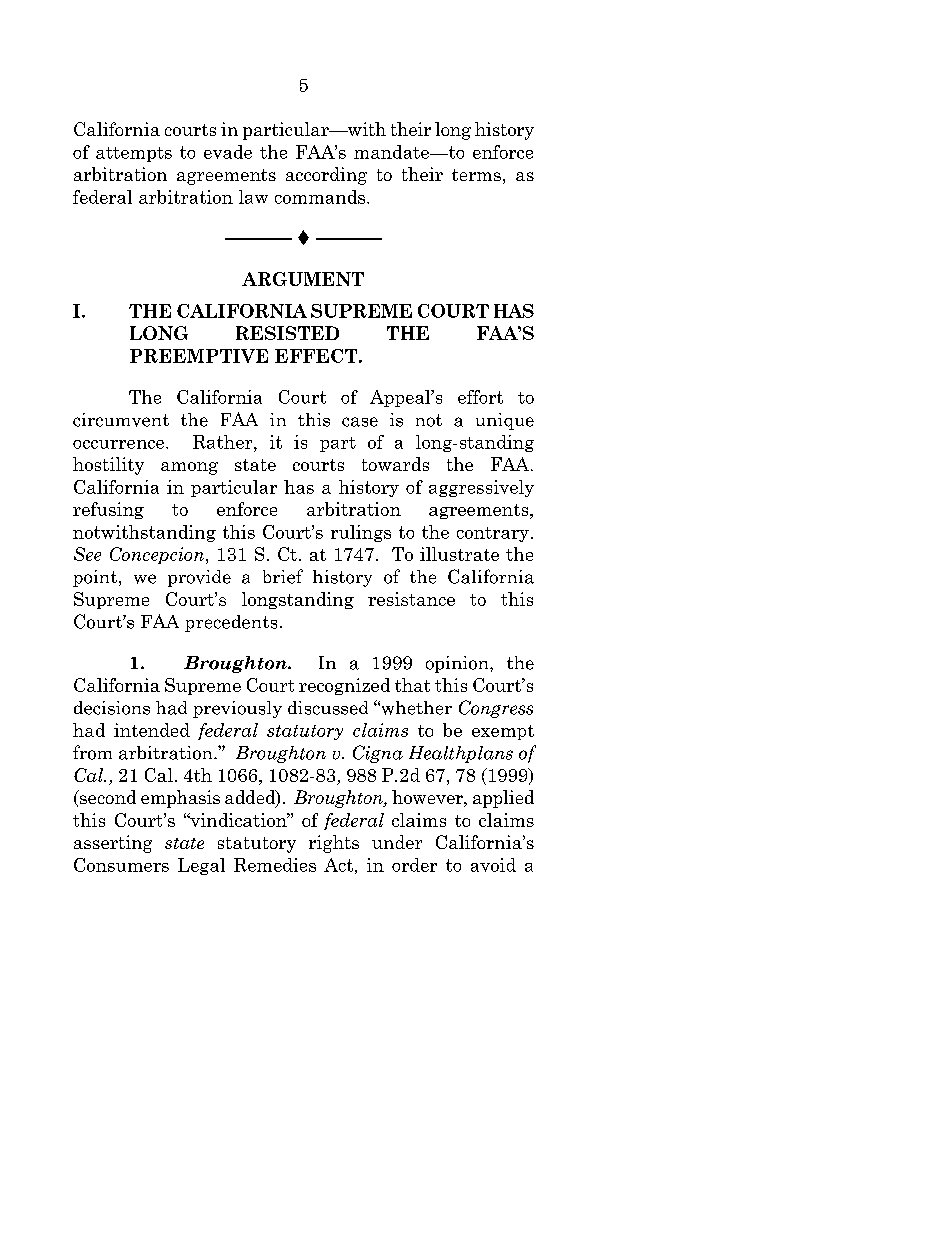 Image resolution: width=952 pixels, height=1233 pixels. I want to click on PREEMPTIVE, so click(199, 356).
